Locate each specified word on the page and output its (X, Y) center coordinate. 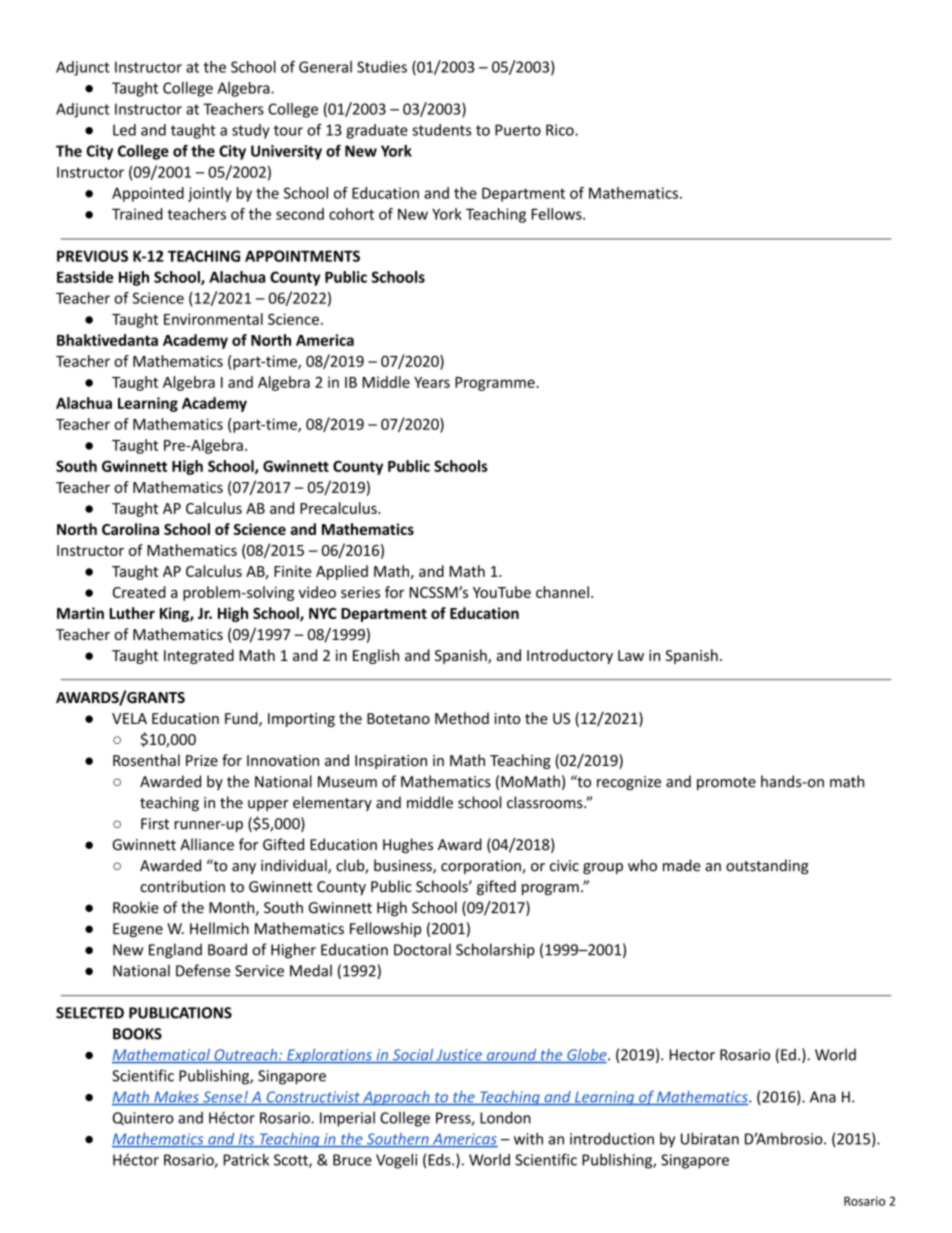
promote (726, 783)
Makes (176, 1098)
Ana (823, 1097)
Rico (561, 130)
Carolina (130, 529)
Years (432, 382)
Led (124, 130)
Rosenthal (146, 760)
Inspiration (391, 762)
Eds (441, 1159)
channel (562, 592)
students (442, 130)
